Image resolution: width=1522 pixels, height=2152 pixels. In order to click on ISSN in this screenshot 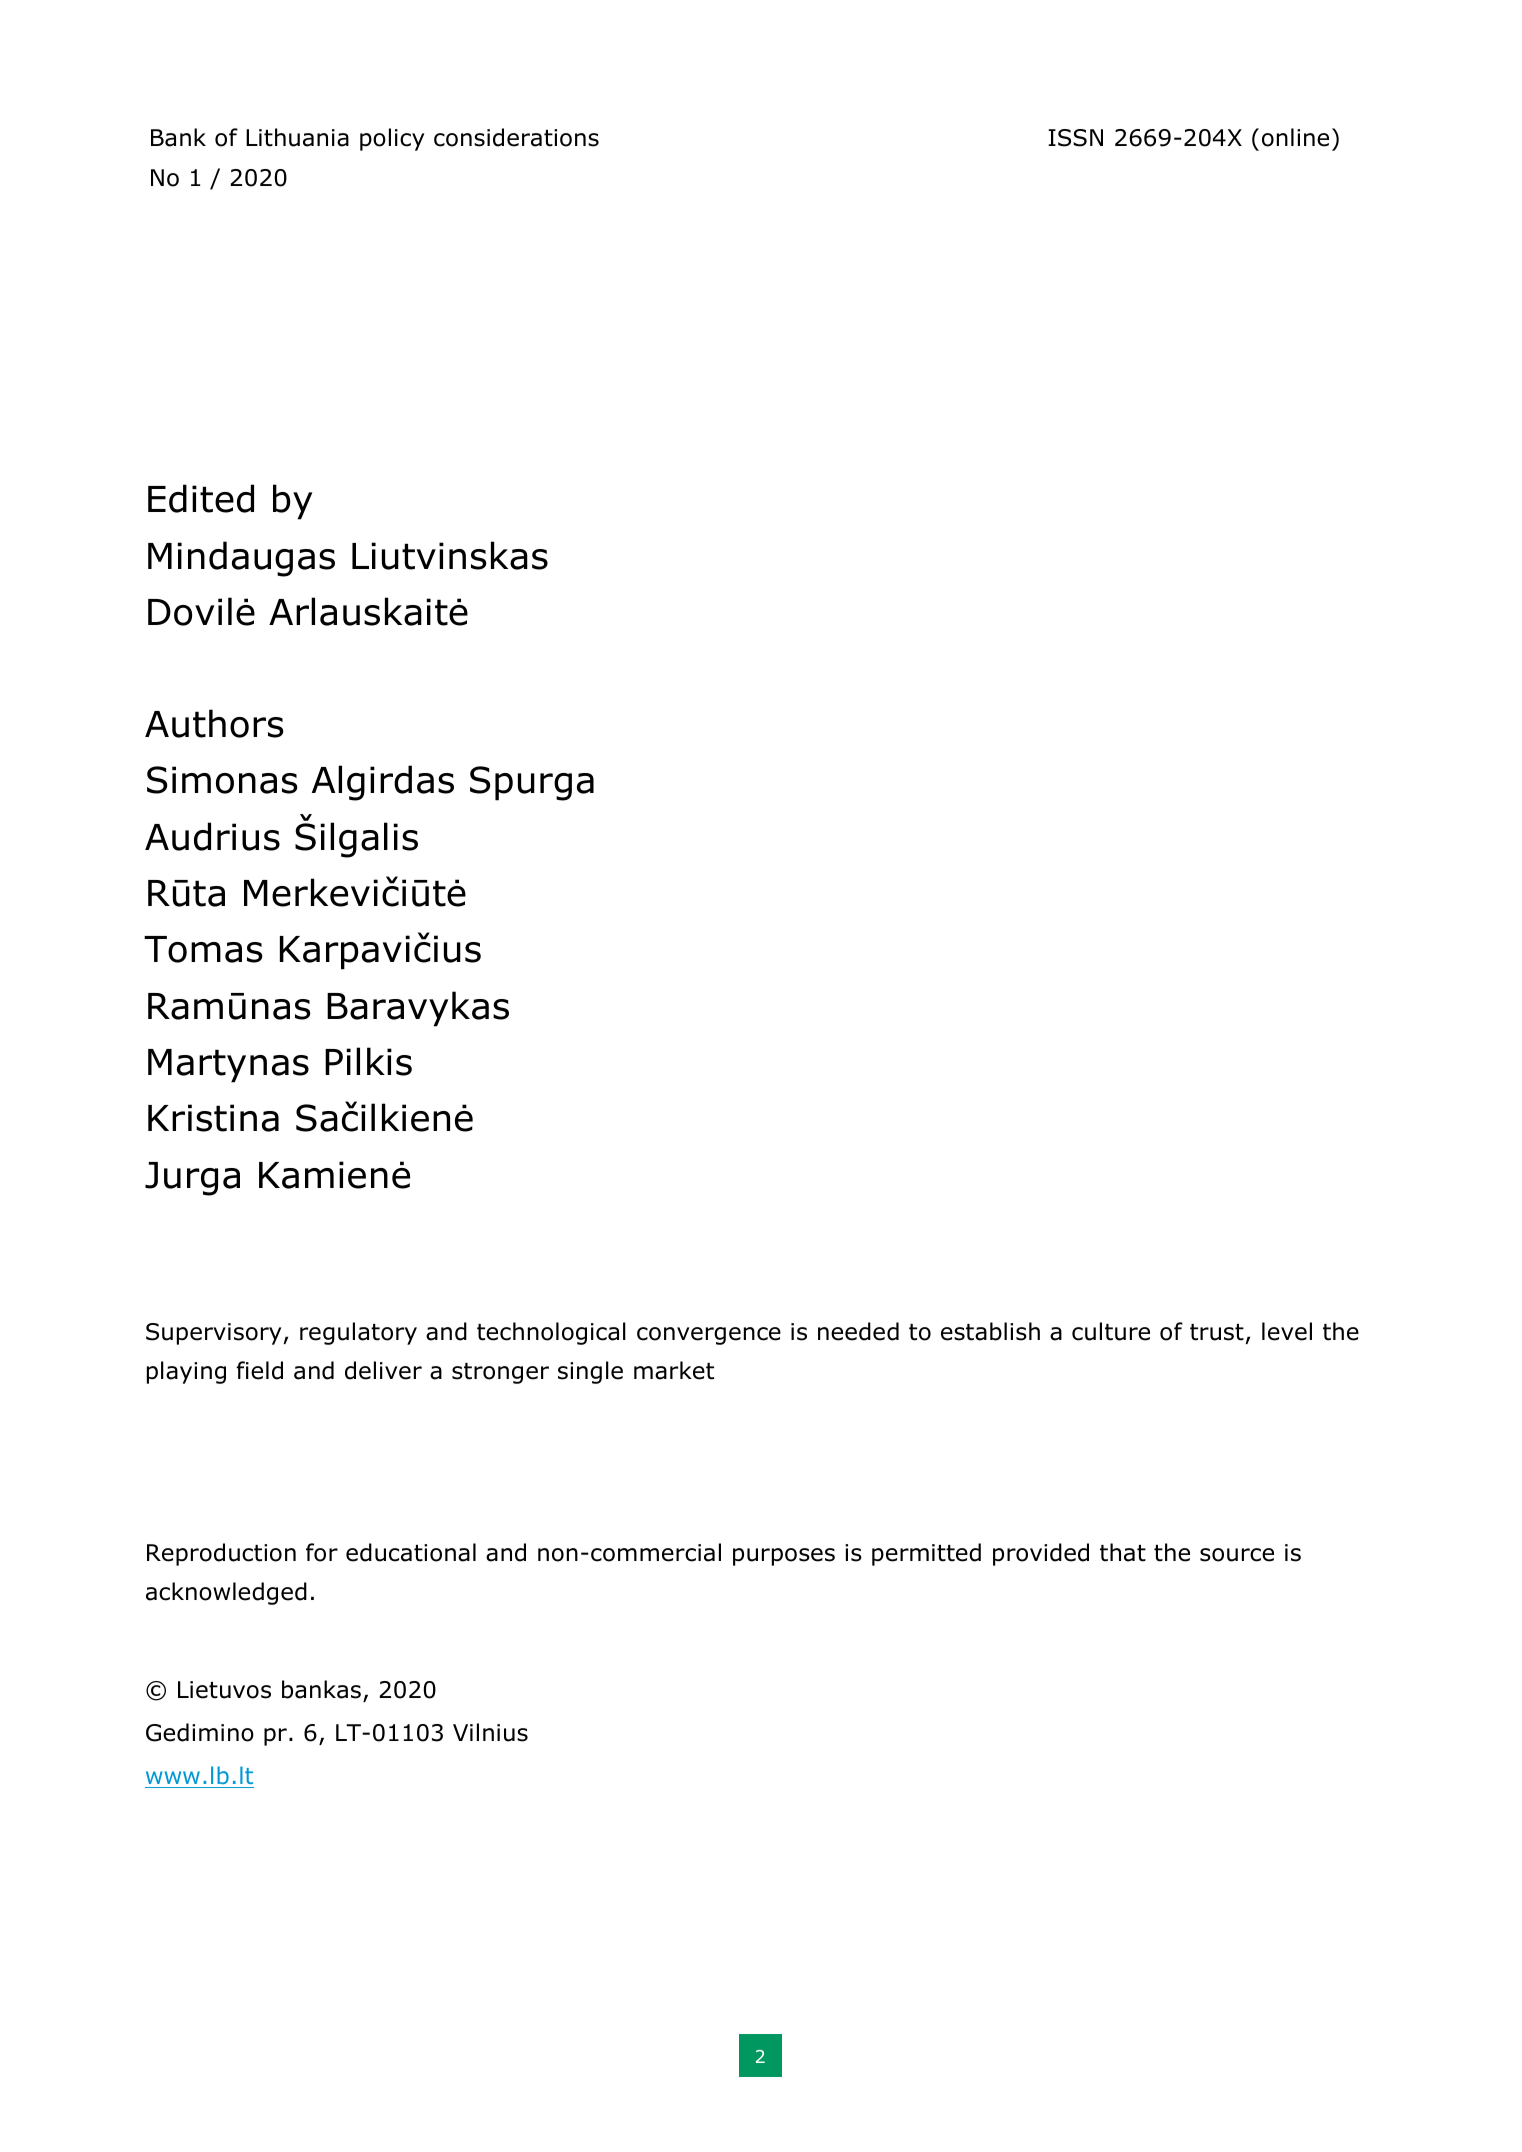, I will do `click(1075, 138)`.
